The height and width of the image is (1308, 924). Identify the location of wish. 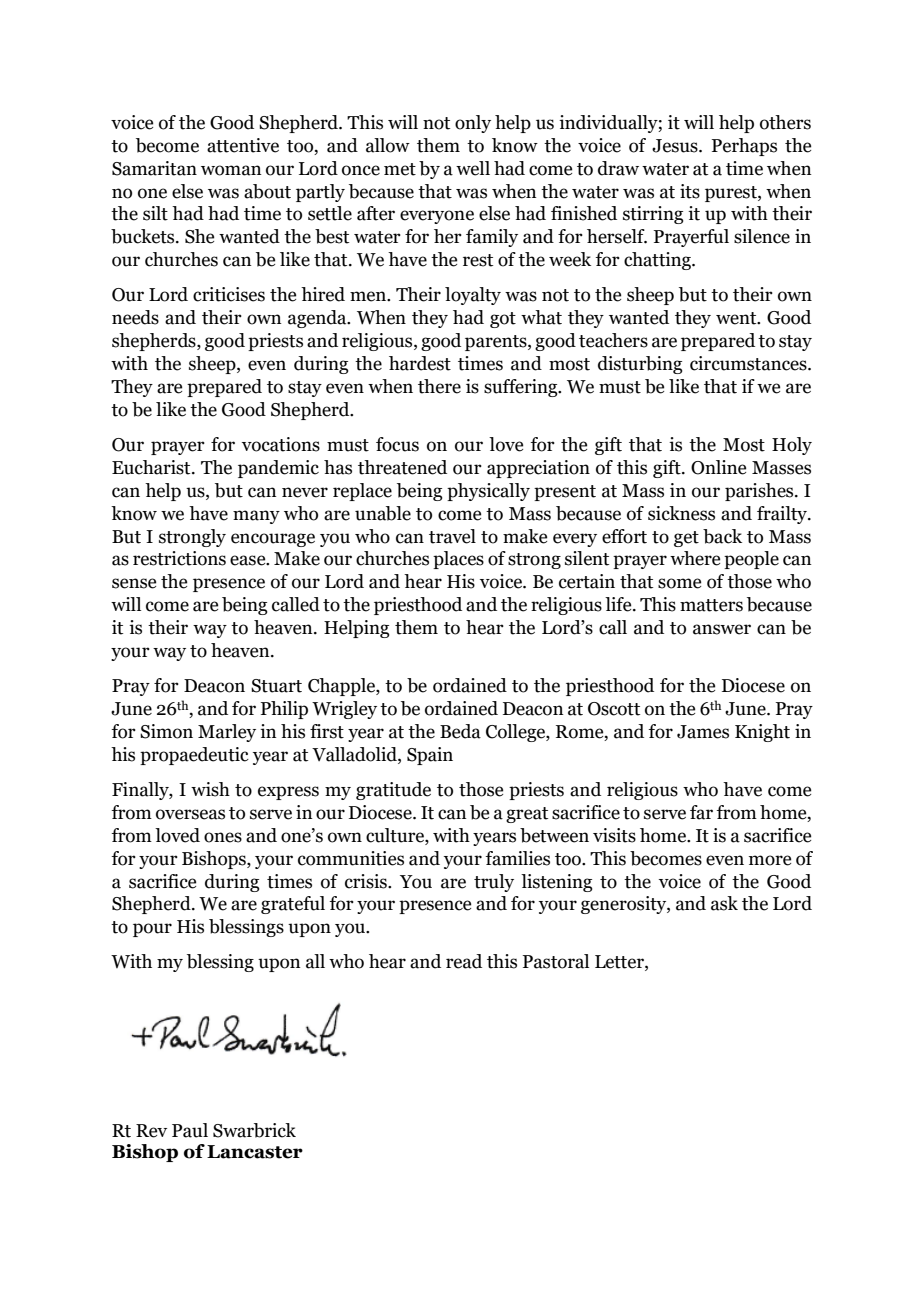
(210, 789).
